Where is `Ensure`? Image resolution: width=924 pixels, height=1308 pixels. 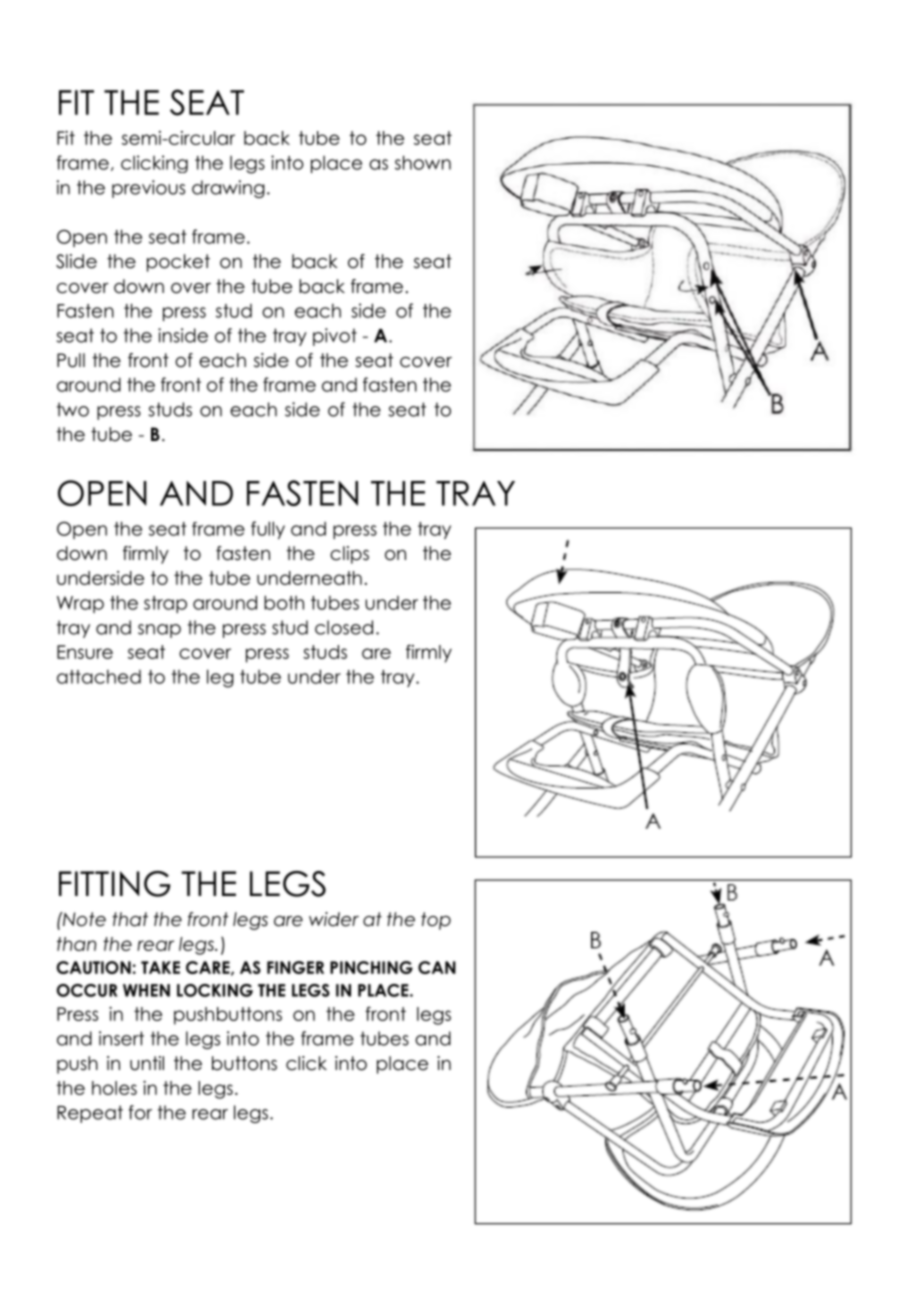 Ensure is located at coordinates (85, 652).
